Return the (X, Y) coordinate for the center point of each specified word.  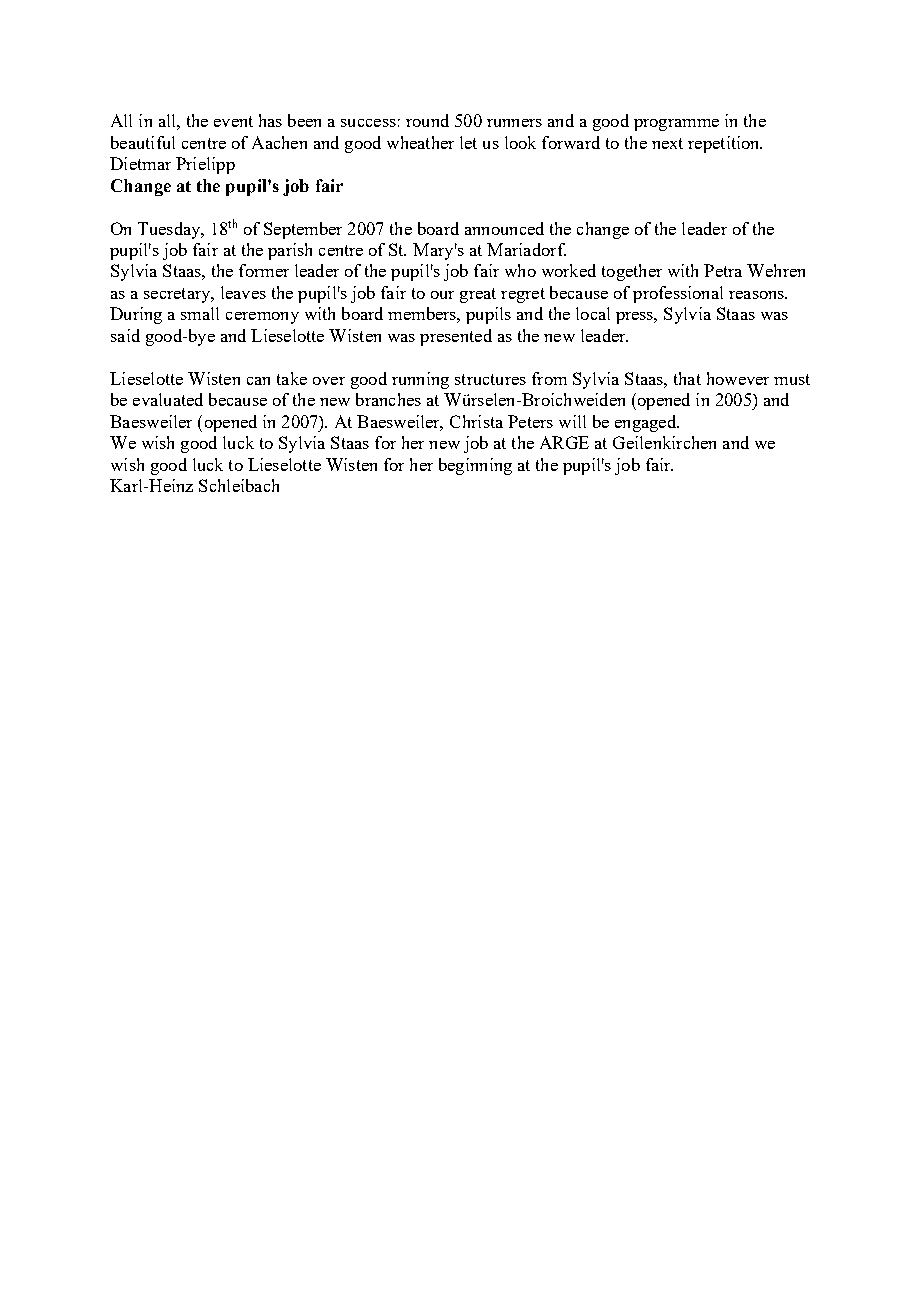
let (468, 142)
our (442, 295)
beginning (475, 466)
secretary (178, 295)
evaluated (168, 399)
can (258, 381)
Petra (723, 270)
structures (490, 379)
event (233, 121)
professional (678, 294)
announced (504, 228)
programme (676, 125)
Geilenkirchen (664, 442)
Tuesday (170, 230)
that (687, 378)
